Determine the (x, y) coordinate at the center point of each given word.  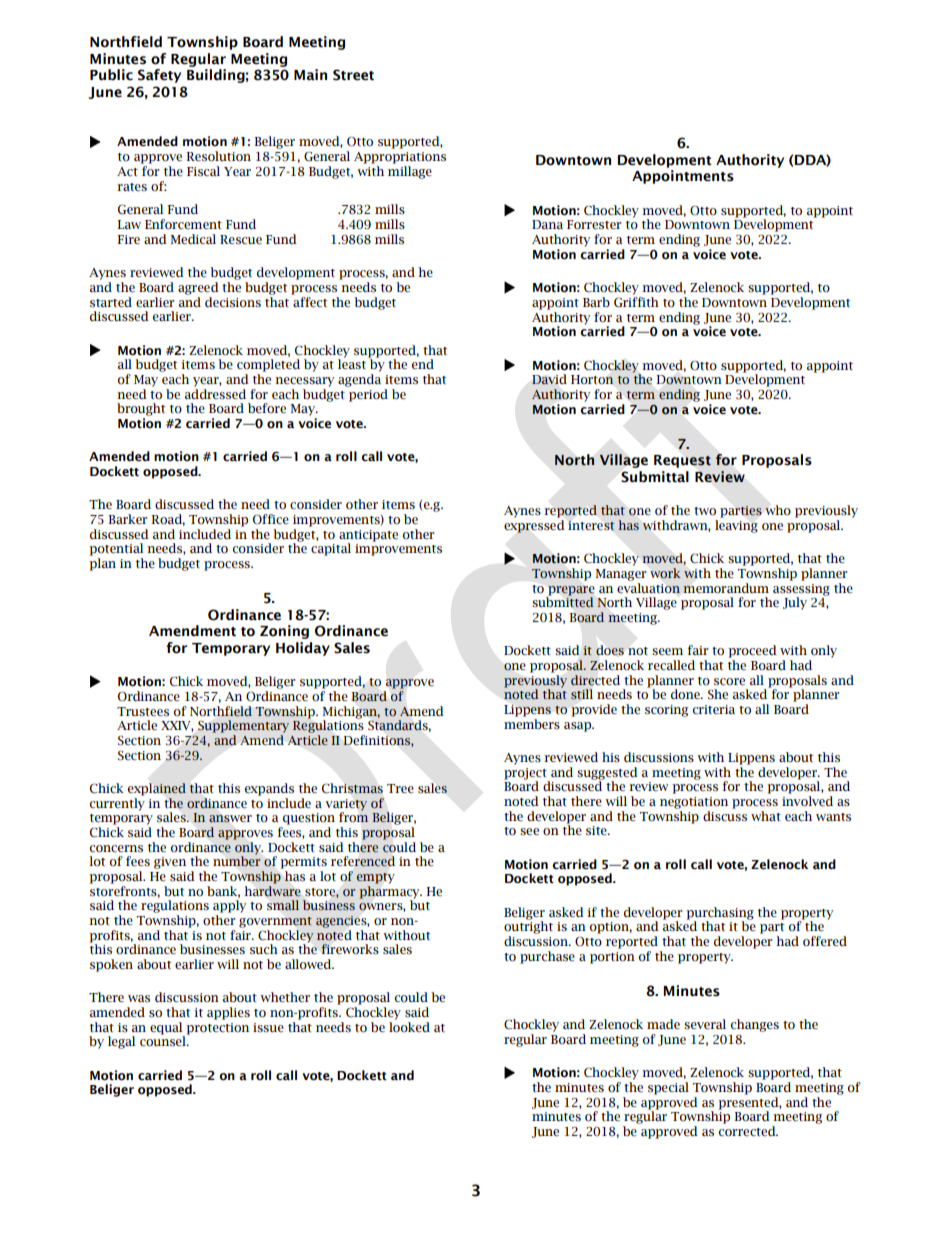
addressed (215, 394)
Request (682, 461)
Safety (159, 76)
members (532, 724)
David (549, 379)
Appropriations (400, 158)
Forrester (594, 225)
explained (157, 789)
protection (217, 1029)
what (766, 816)
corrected (748, 1131)
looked (409, 1026)
